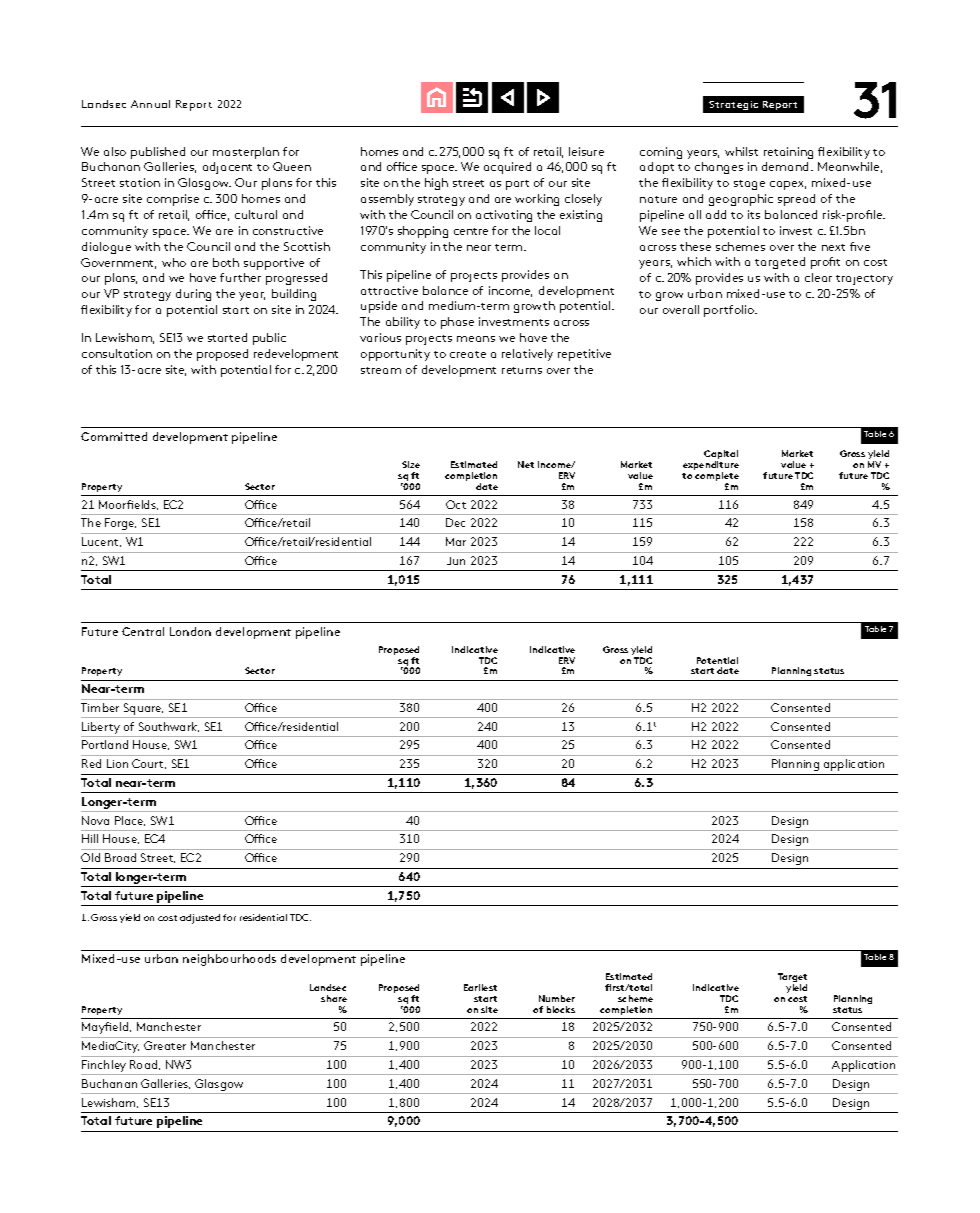 This image has height=1213, width=980. What do you see at coordinates (169, 727) in the image?
I see `Southwark` at bounding box center [169, 727].
